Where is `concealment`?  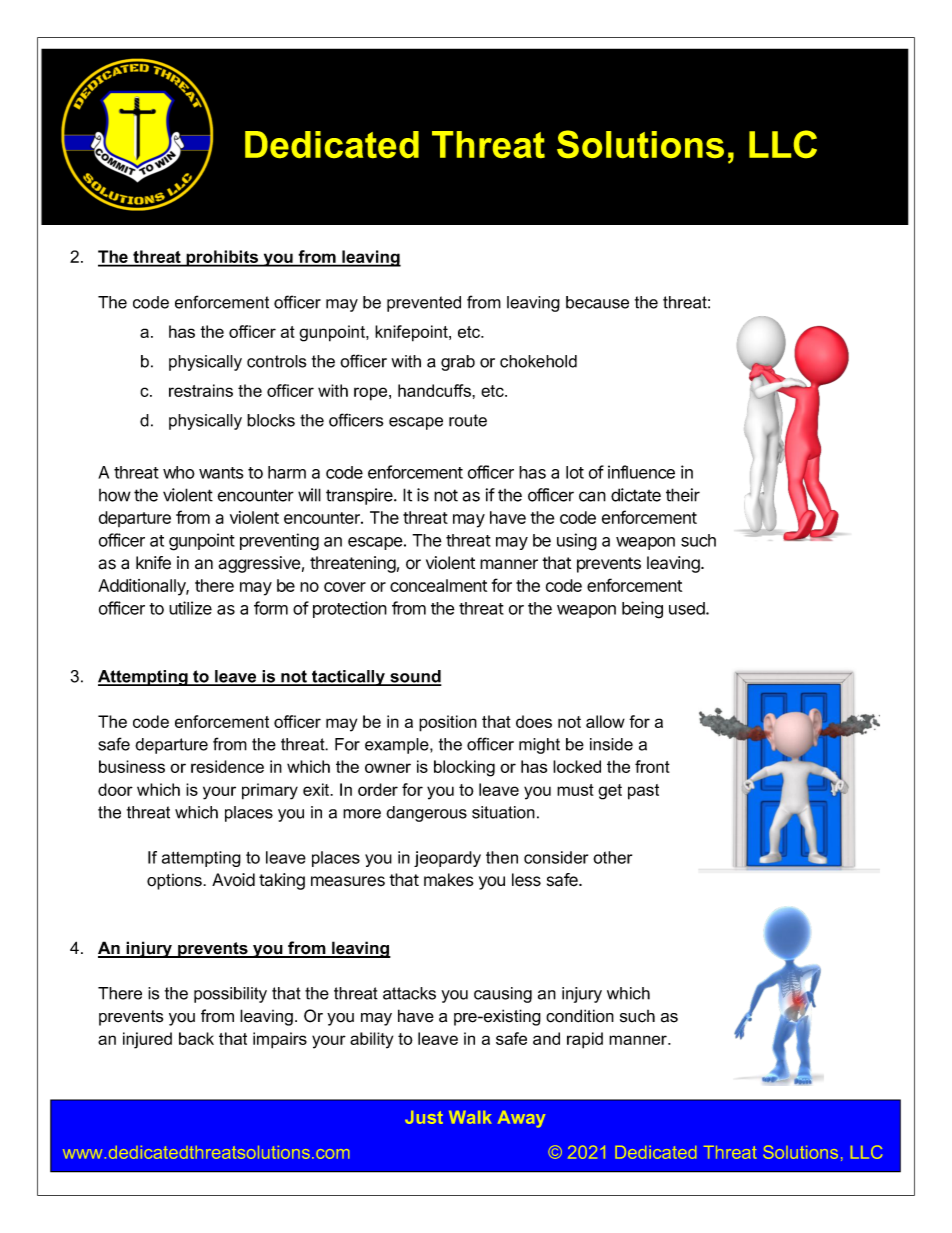
concealment is located at coordinates (438, 585).
